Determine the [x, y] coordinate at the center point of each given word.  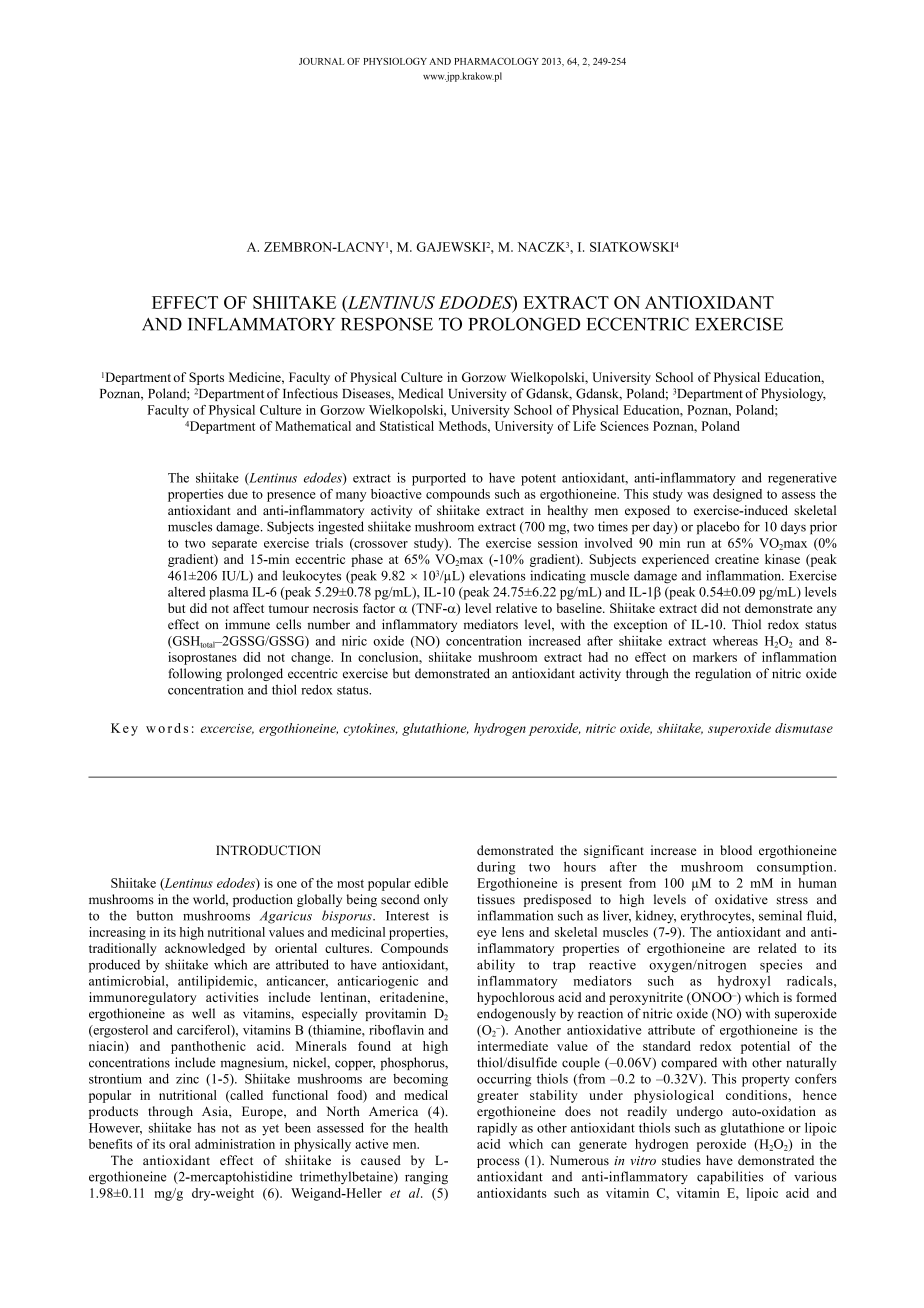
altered [186, 592]
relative [516, 608]
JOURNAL [322, 61]
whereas [735, 641]
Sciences [624, 426]
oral [179, 1144]
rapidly [497, 1129]
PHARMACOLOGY [496, 61]
